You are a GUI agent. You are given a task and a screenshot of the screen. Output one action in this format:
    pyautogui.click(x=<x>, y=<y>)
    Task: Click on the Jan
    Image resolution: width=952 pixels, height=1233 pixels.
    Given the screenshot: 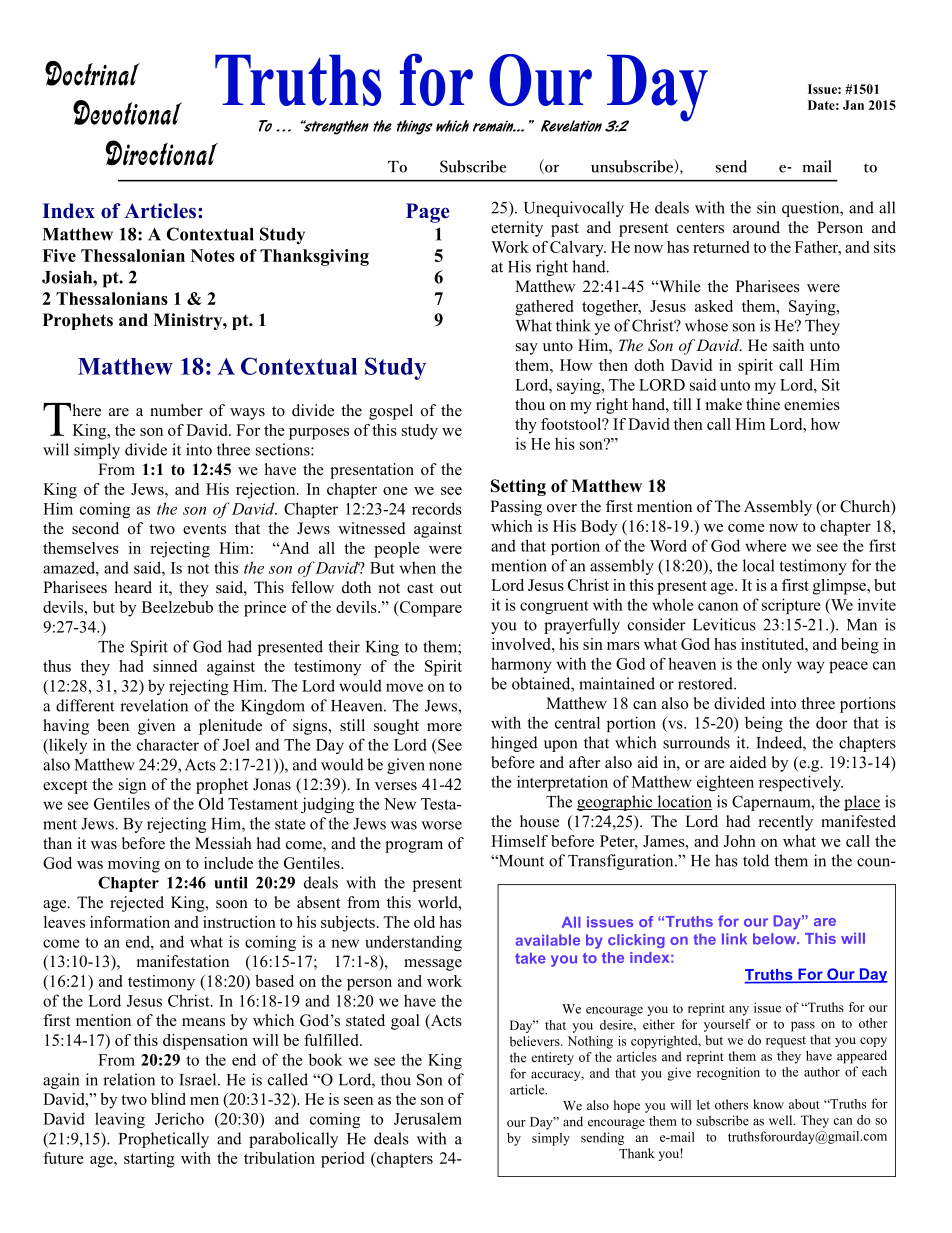 What is the action you would take?
    pyautogui.click(x=853, y=105)
